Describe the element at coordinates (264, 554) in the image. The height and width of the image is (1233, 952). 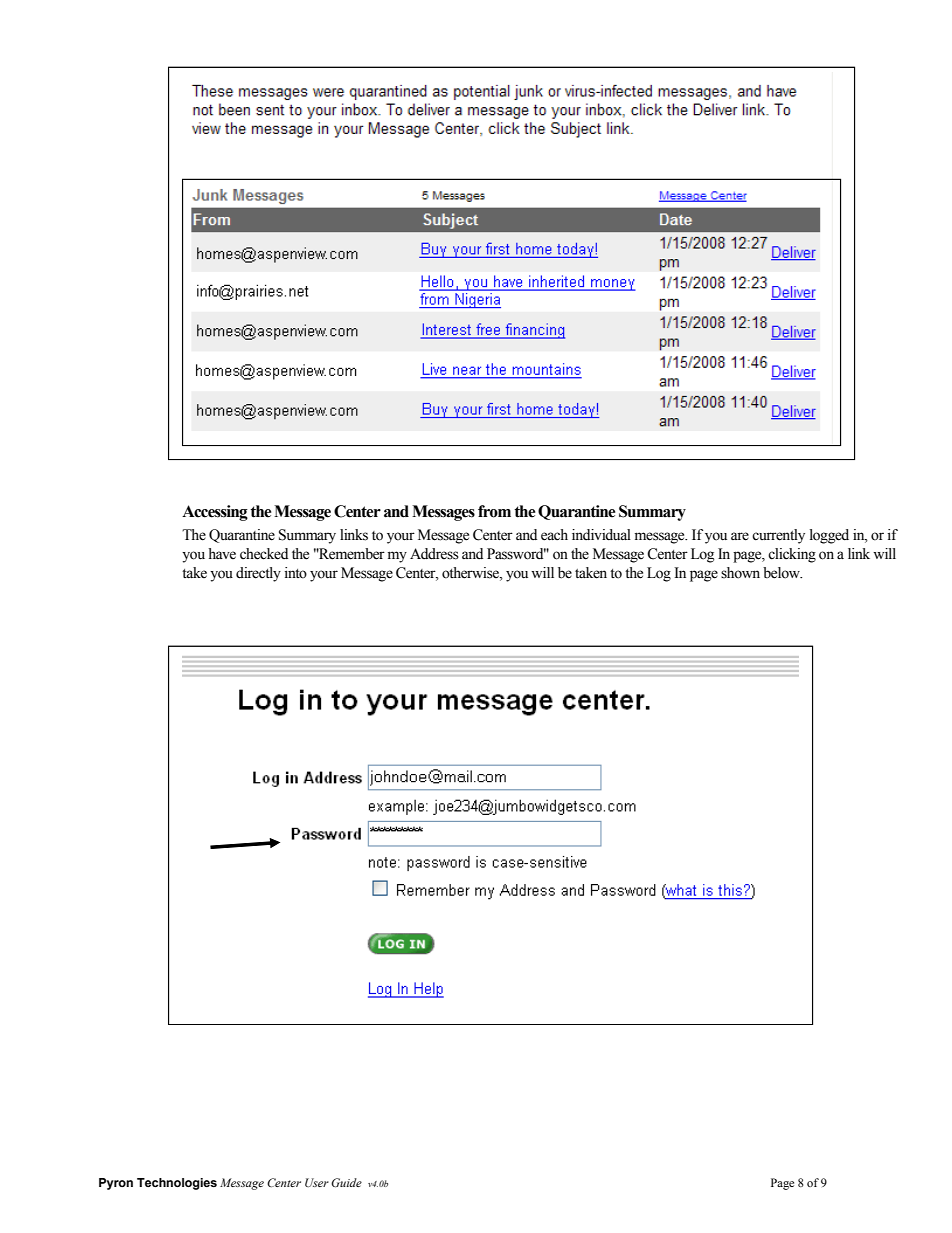
I see `checked` at that location.
